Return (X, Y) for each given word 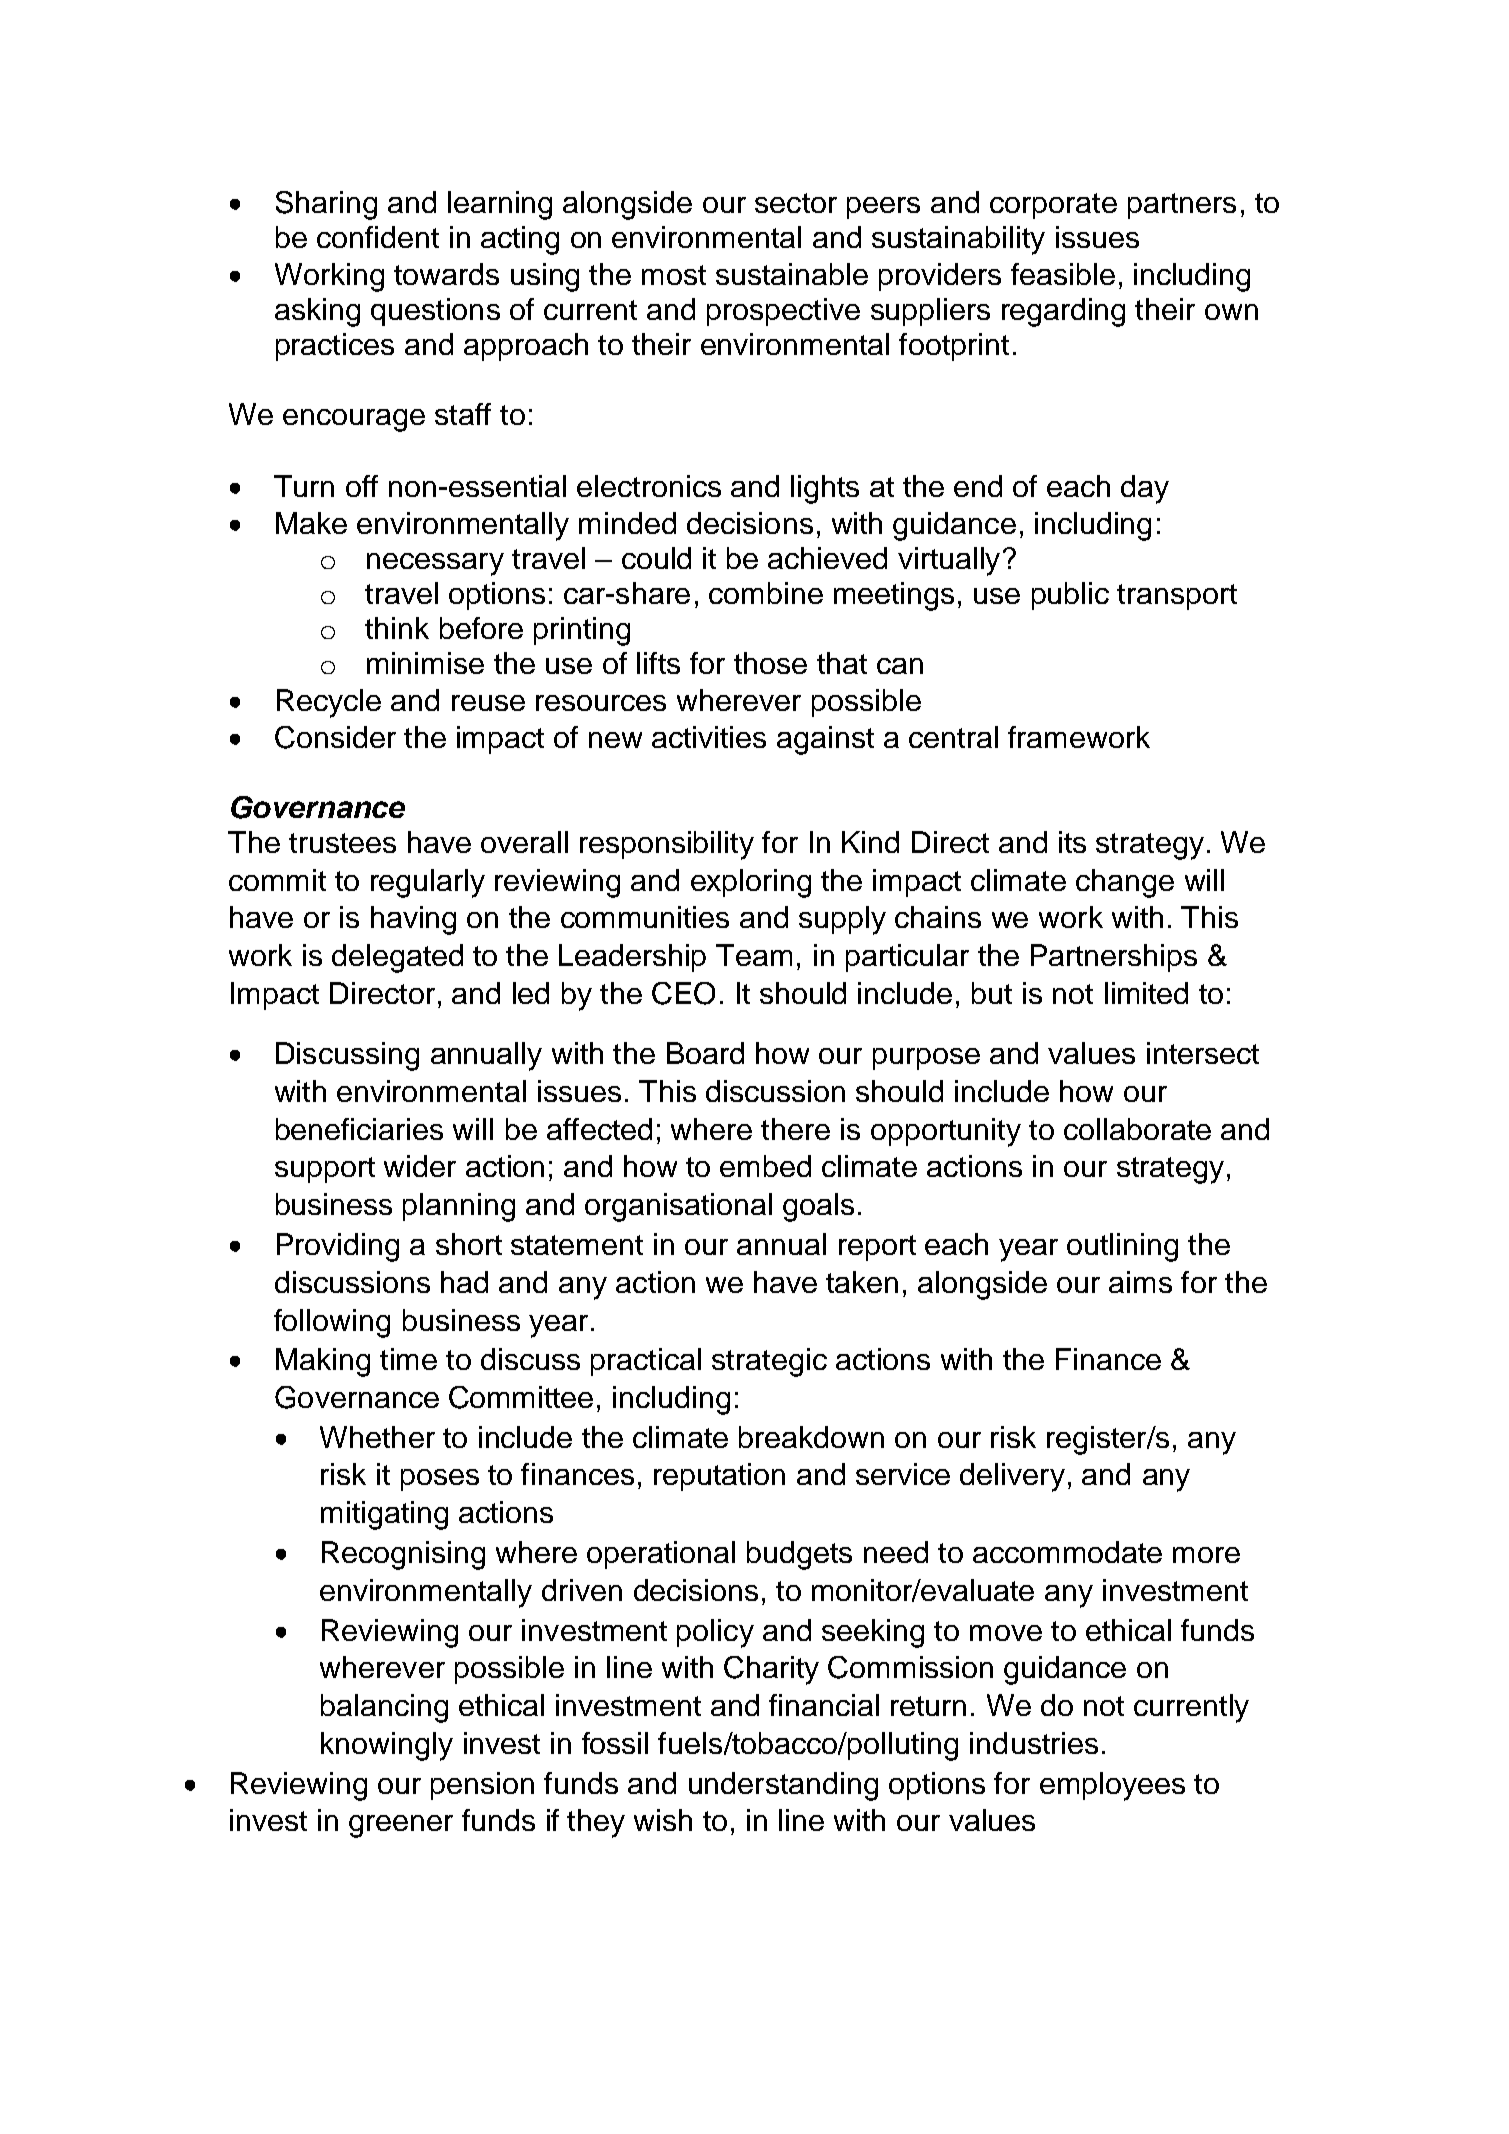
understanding (783, 1786)
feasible (1063, 274)
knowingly (387, 1746)
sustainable (792, 274)
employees (1112, 1786)
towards (446, 274)
